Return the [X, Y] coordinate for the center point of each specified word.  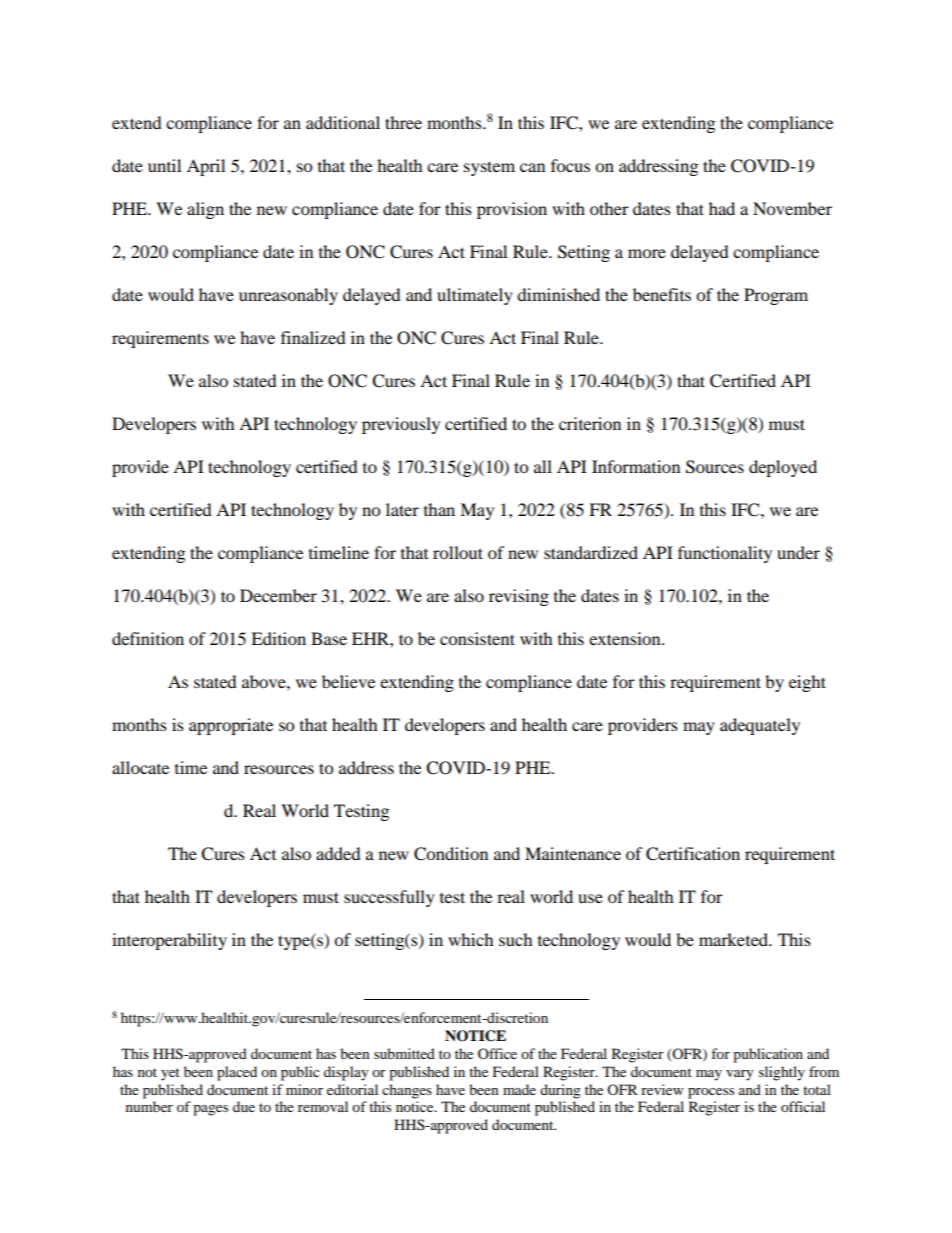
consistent [477, 638]
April [206, 167]
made [519, 1089]
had [722, 208]
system [489, 168]
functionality [725, 554]
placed [237, 1073]
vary [740, 1075]
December [278, 595]
